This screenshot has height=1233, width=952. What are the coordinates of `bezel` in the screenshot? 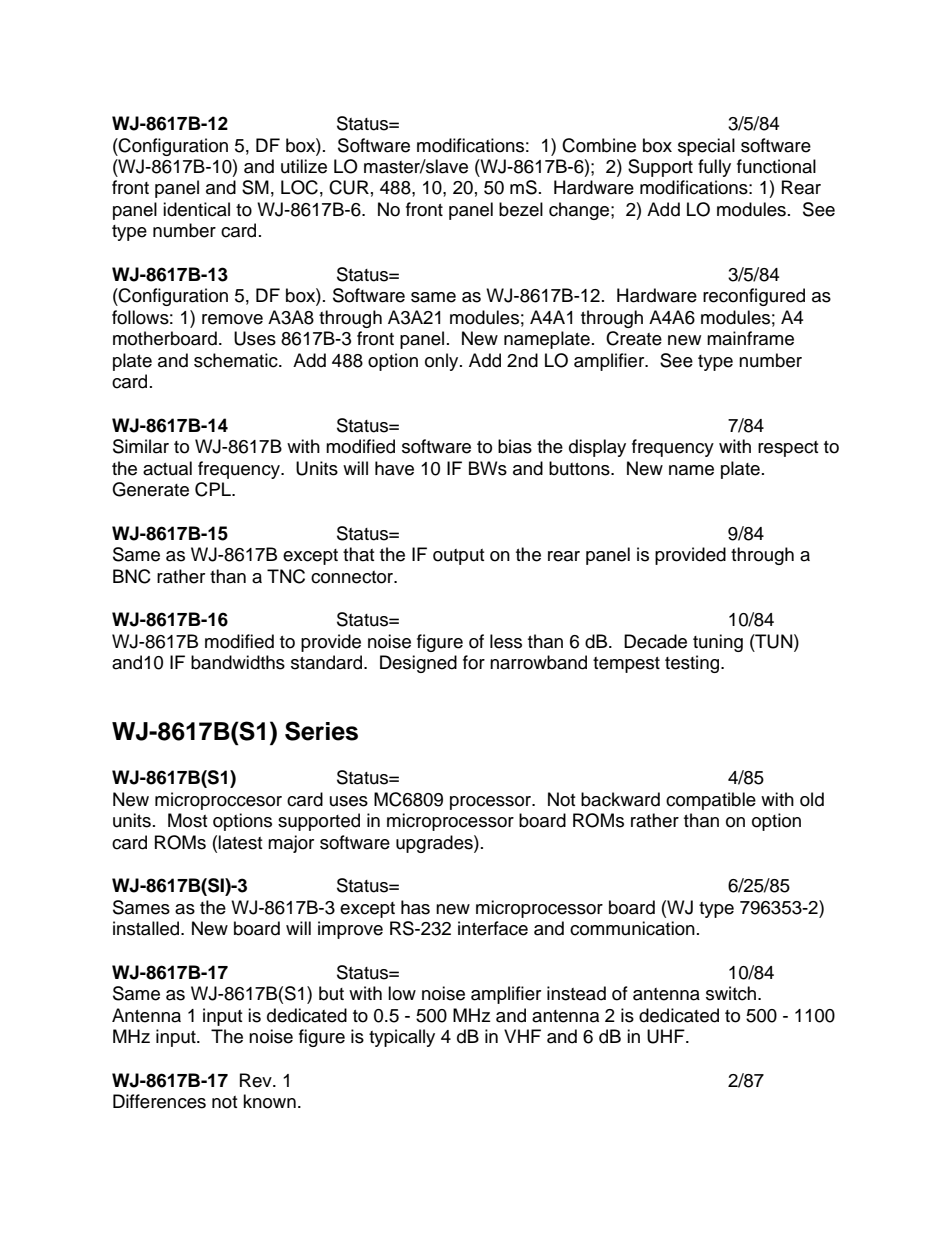 It's located at (521, 209).
